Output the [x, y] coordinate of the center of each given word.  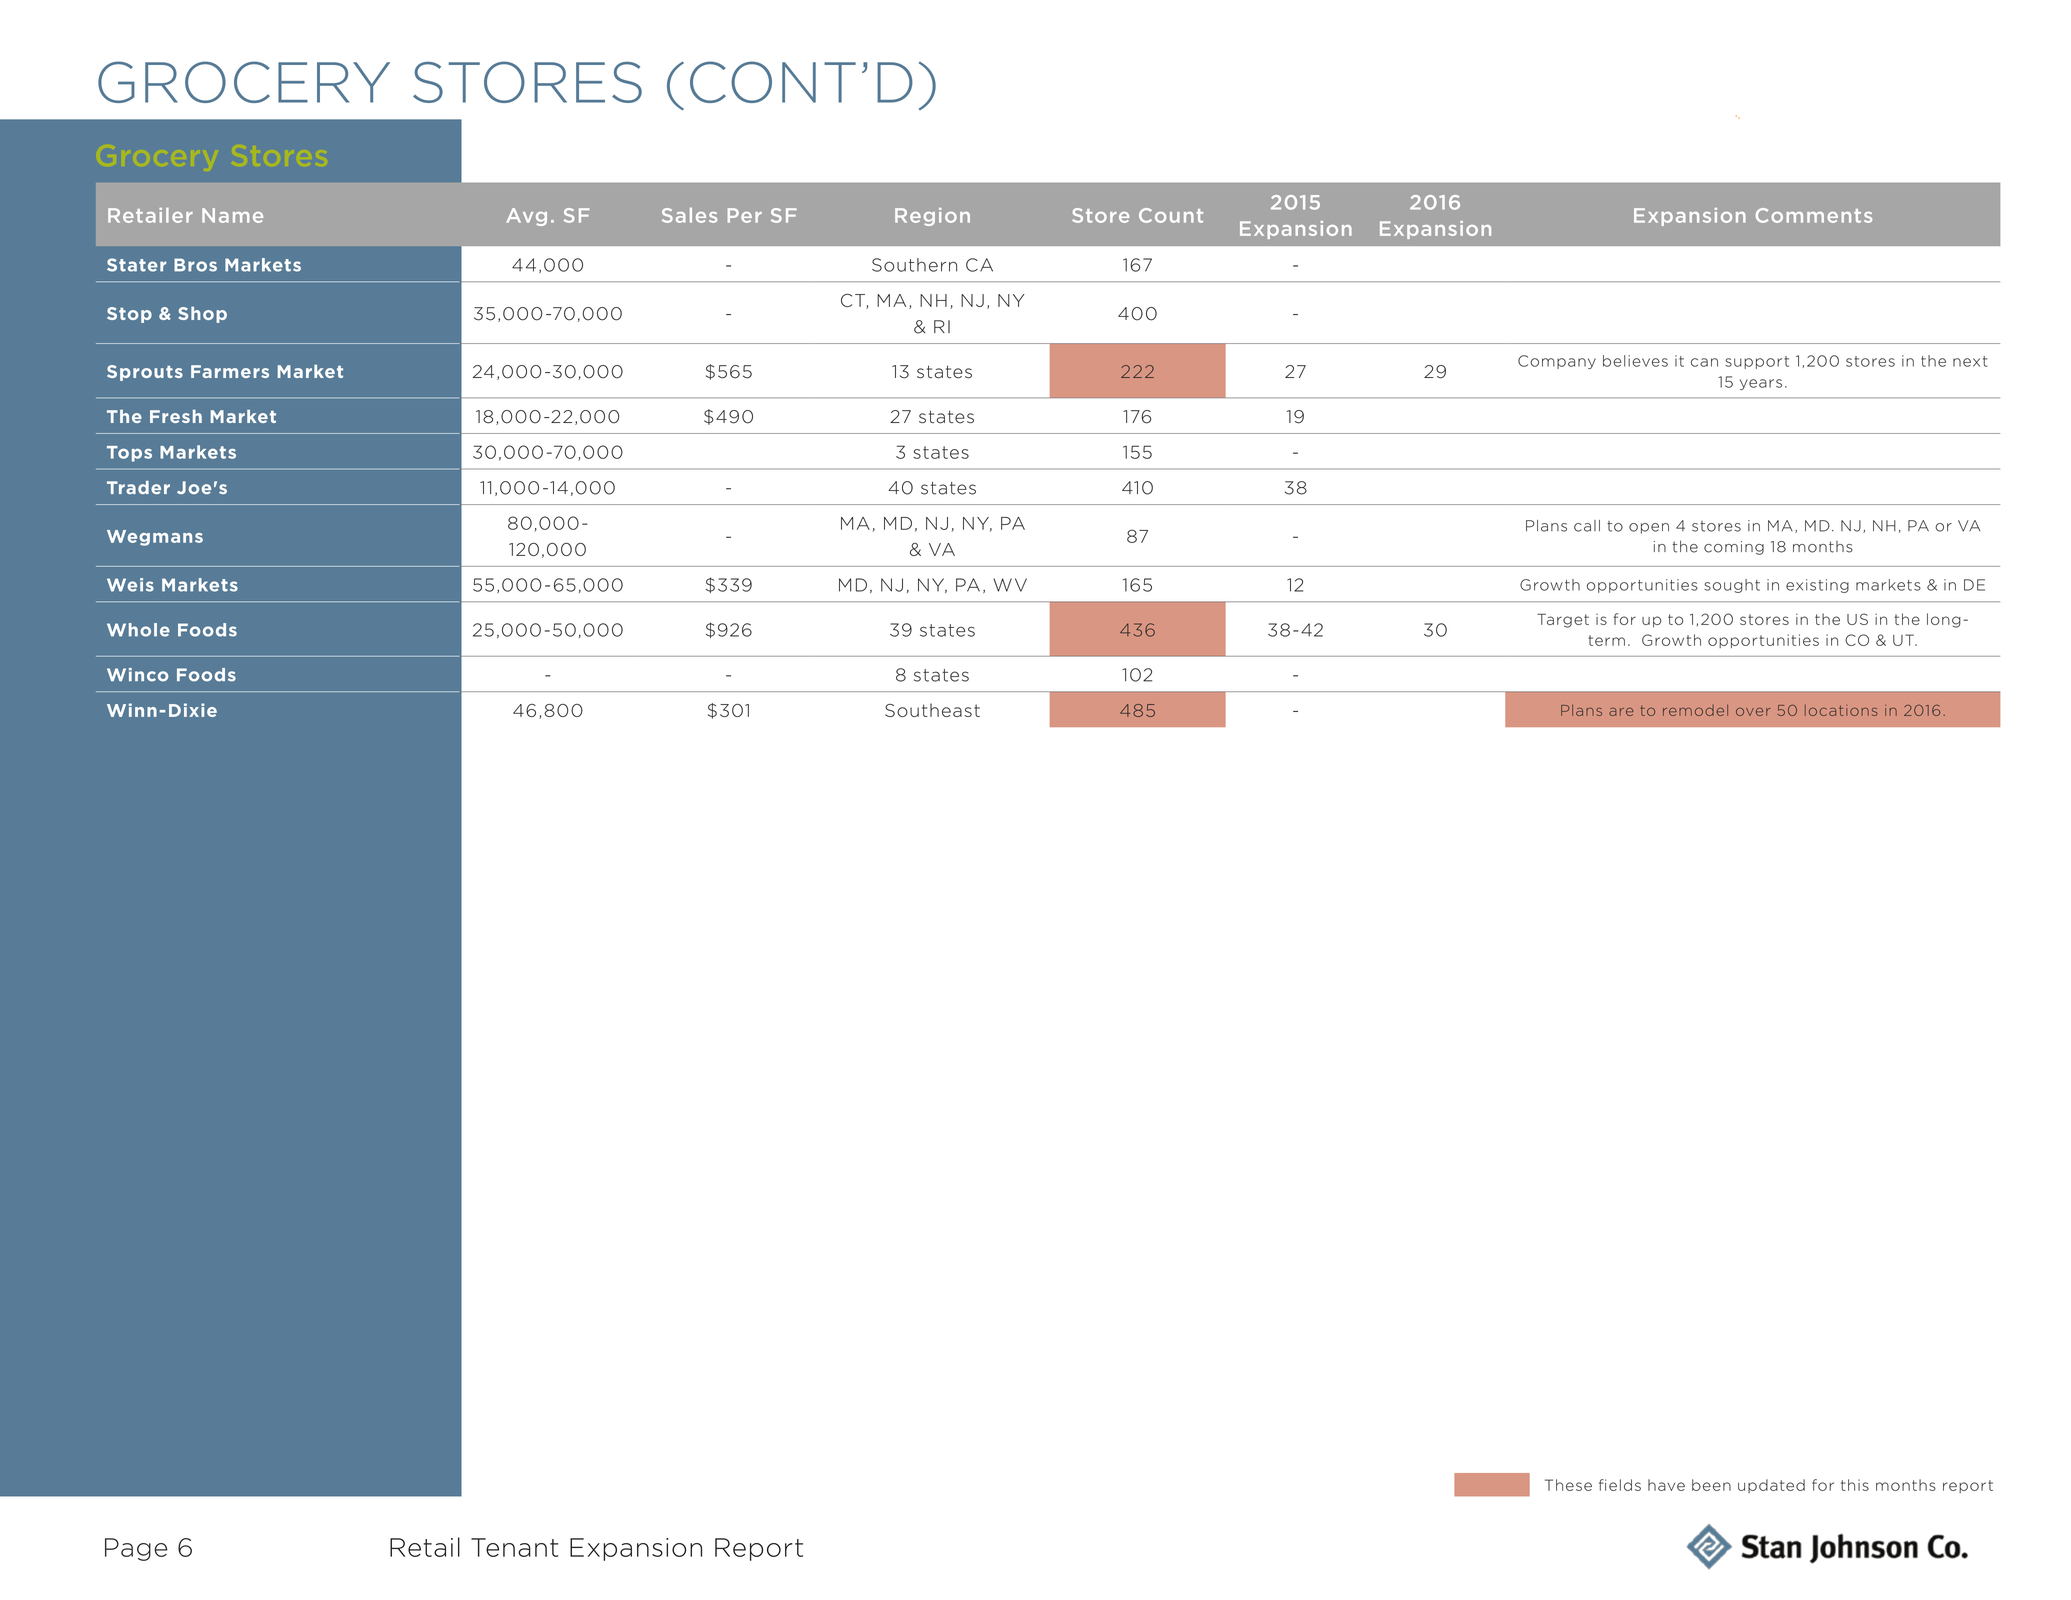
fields [1620, 1485]
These [1568, 1485]
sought [1732, 586]
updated [1771, 1486]
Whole [138, 630]
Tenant [514, 1547]
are [1621, 712]
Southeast [932, 710]
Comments [1814, 215]
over [1753, 712]
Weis [130, 585]
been [1711, 1485]
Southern [914, 265]
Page [136, 1549]
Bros [195, 265]
